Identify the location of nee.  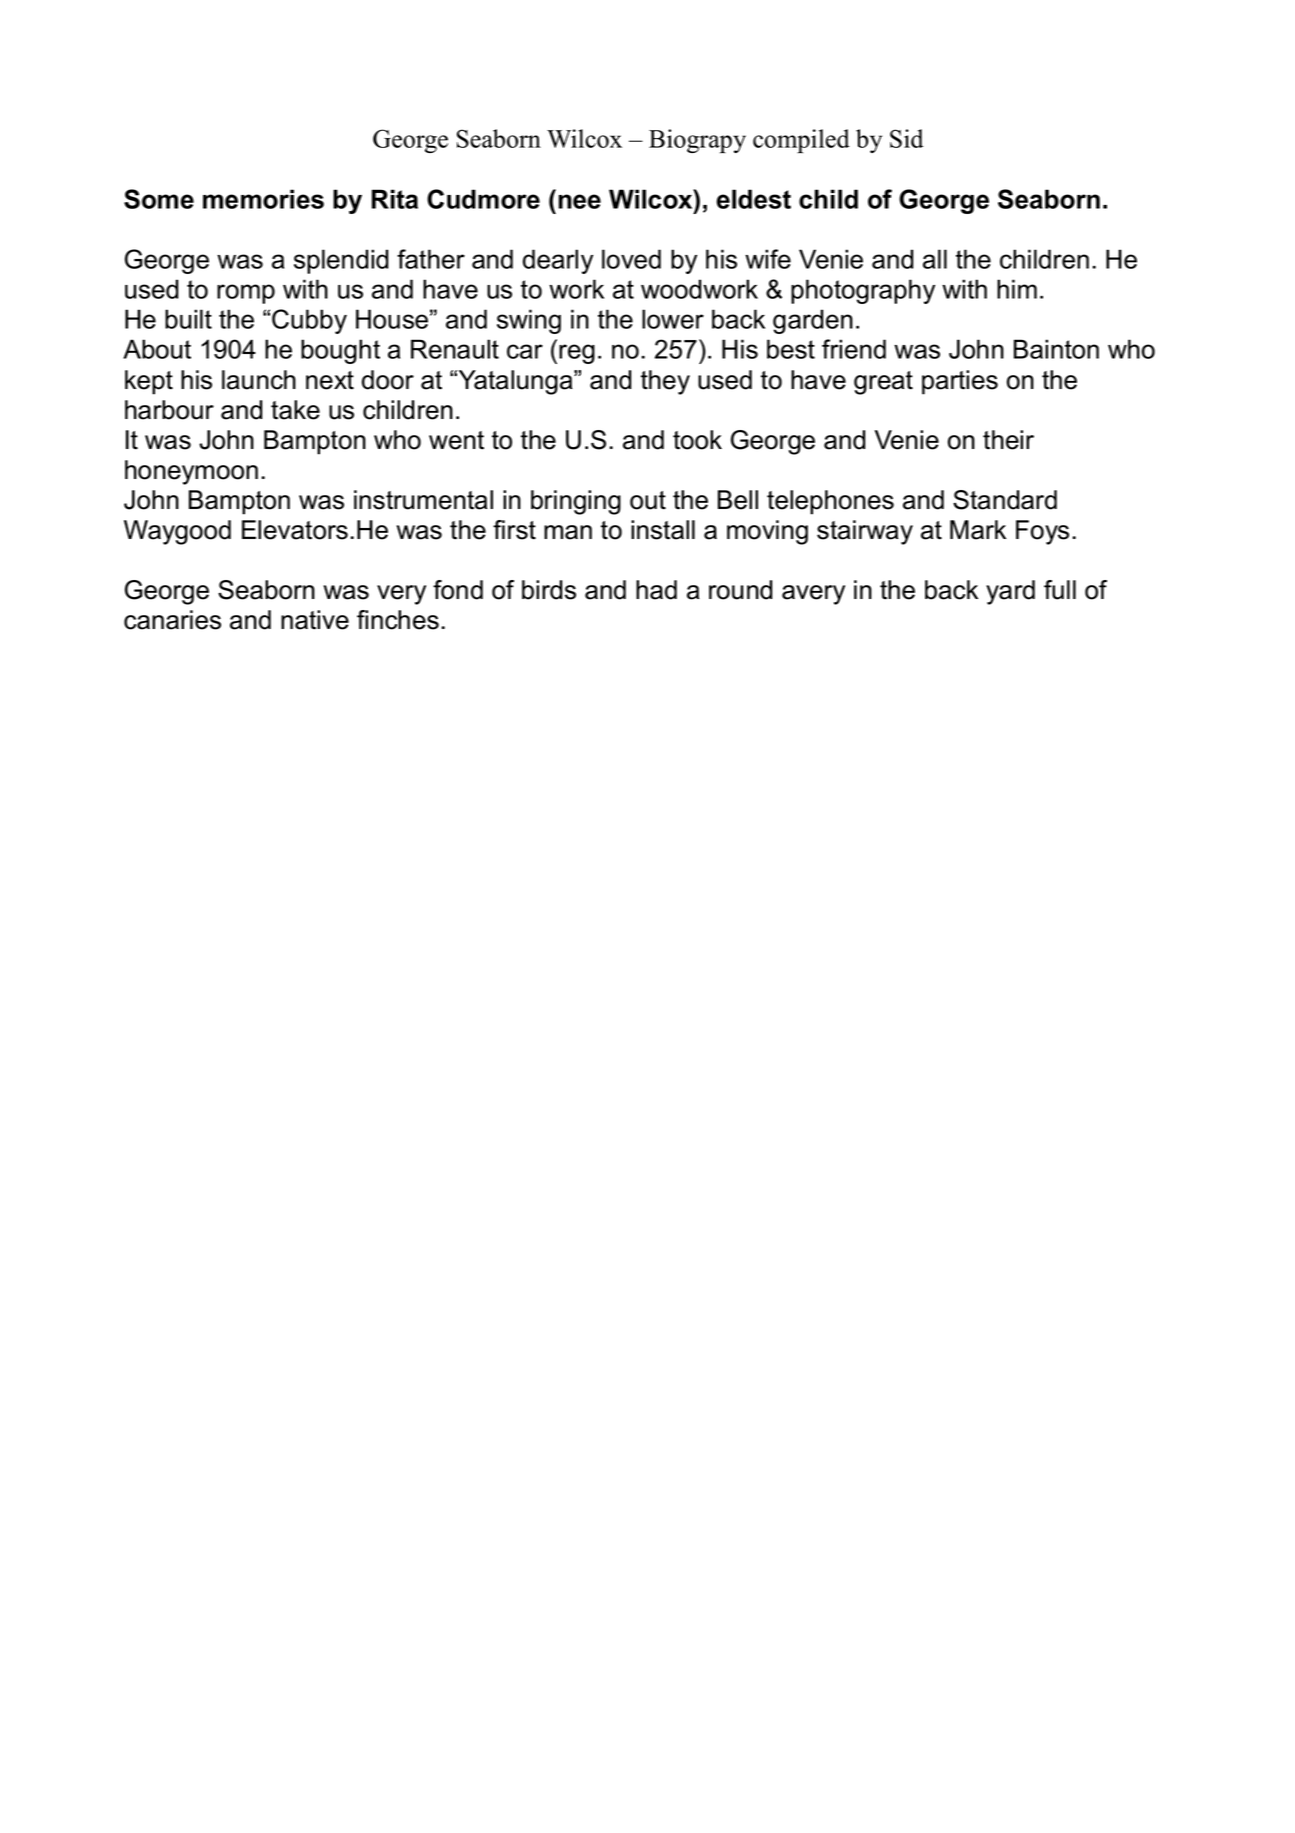
(579, 201).
